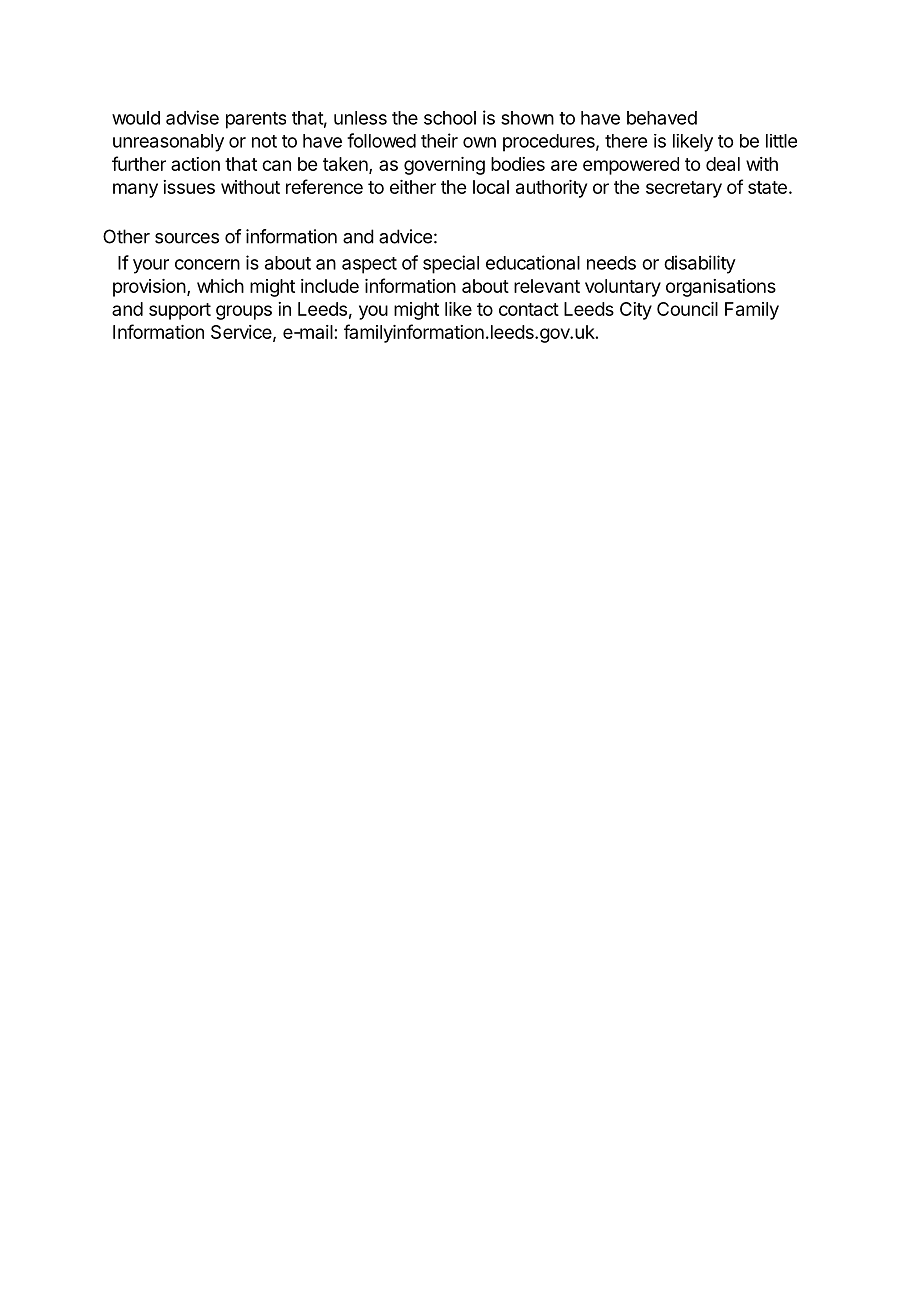 The image size is (924, 1307). What do you see at coordinates (723, 164) in the page?
I see `deal` at bounding box center [723, 164].
